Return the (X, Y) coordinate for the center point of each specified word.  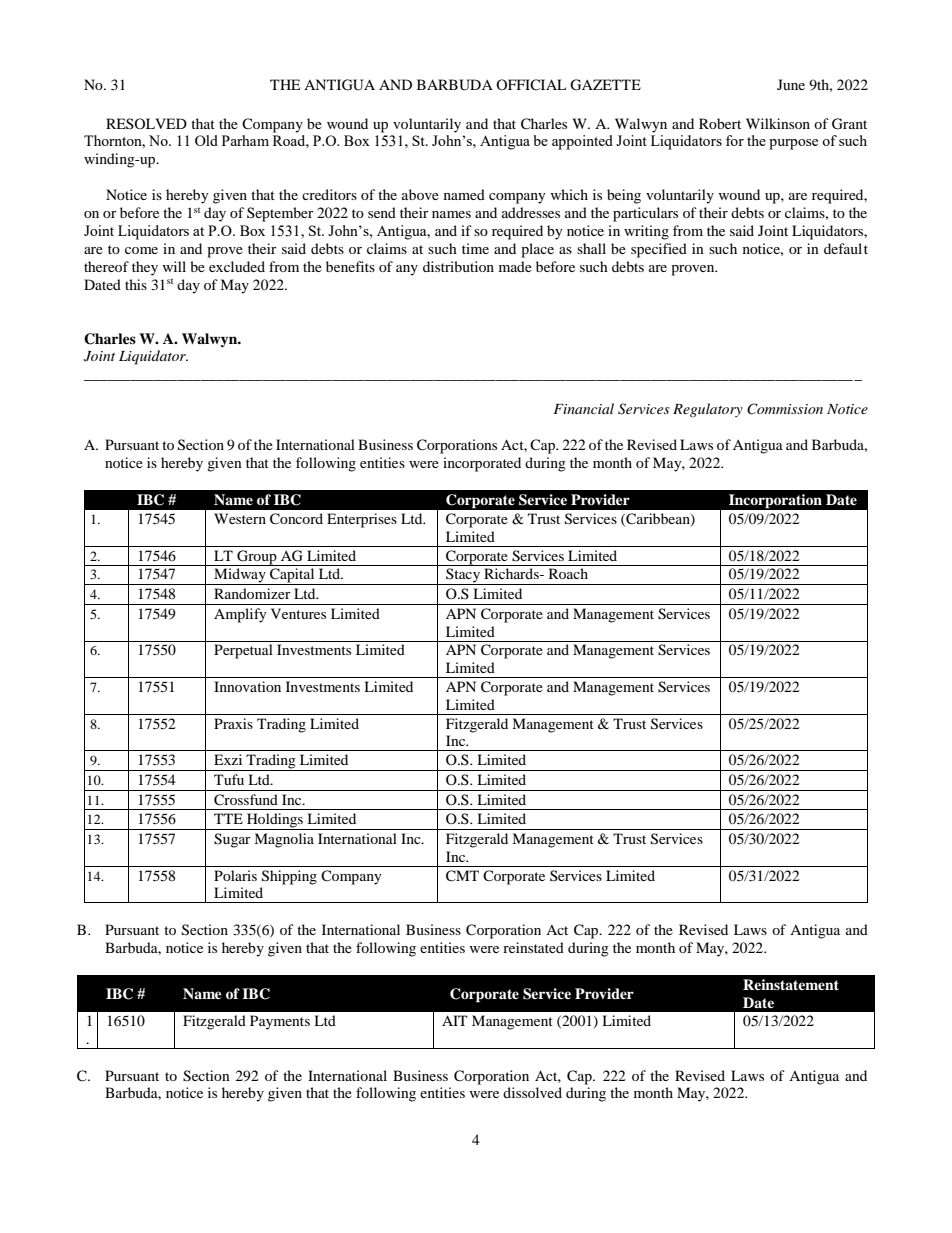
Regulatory (708, 410)
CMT (462, 876)
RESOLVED (146, 123)
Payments (280, 1022)
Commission (785, 409)
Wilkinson (778, 123)
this (136, 284)
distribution (458, 266)
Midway (240, 576)
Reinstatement (791, 984)
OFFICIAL (531, 84)
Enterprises (362, 520)
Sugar (232, 840)
